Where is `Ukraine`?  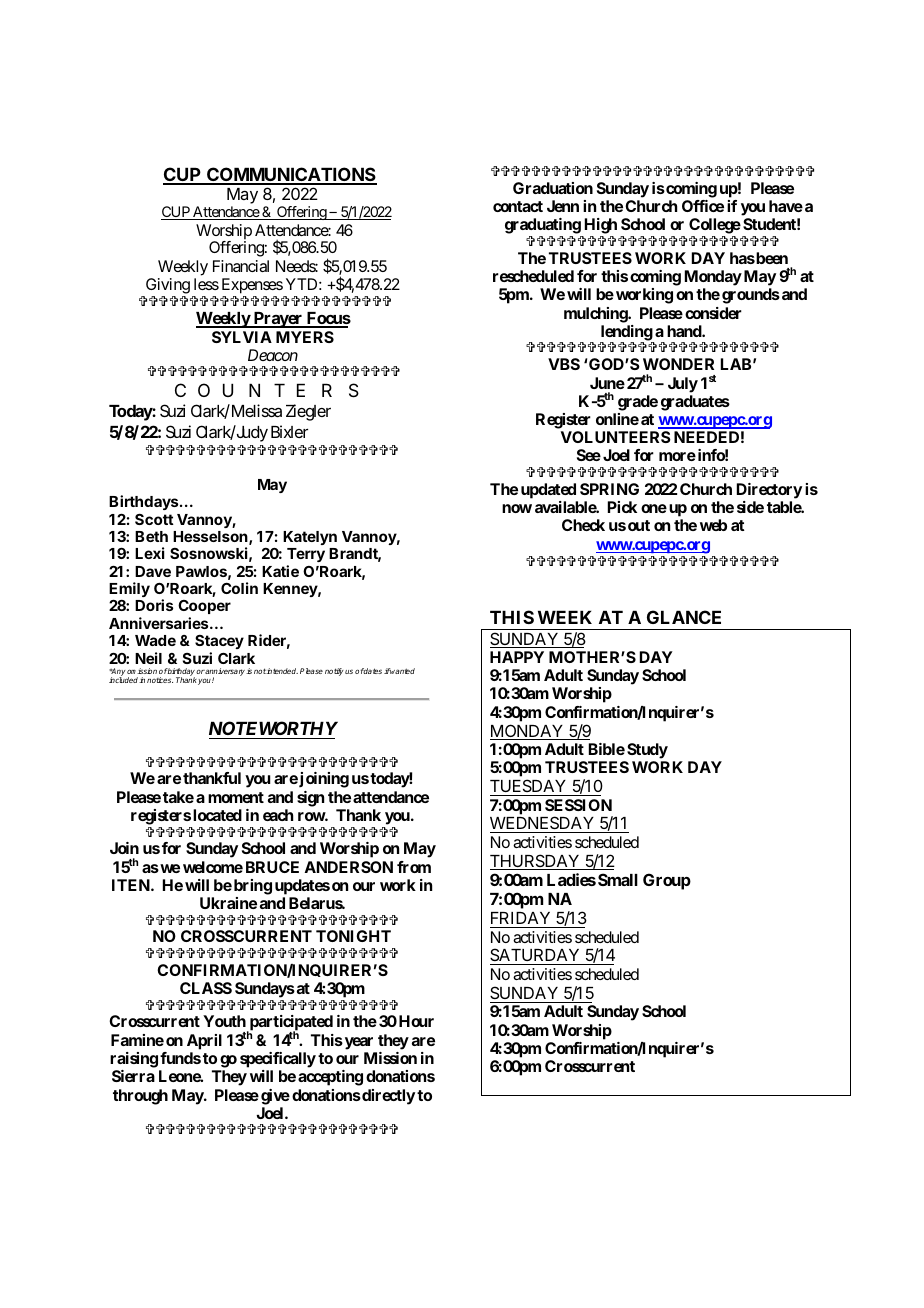
Ukraine is located at coordinates (228, 903).
